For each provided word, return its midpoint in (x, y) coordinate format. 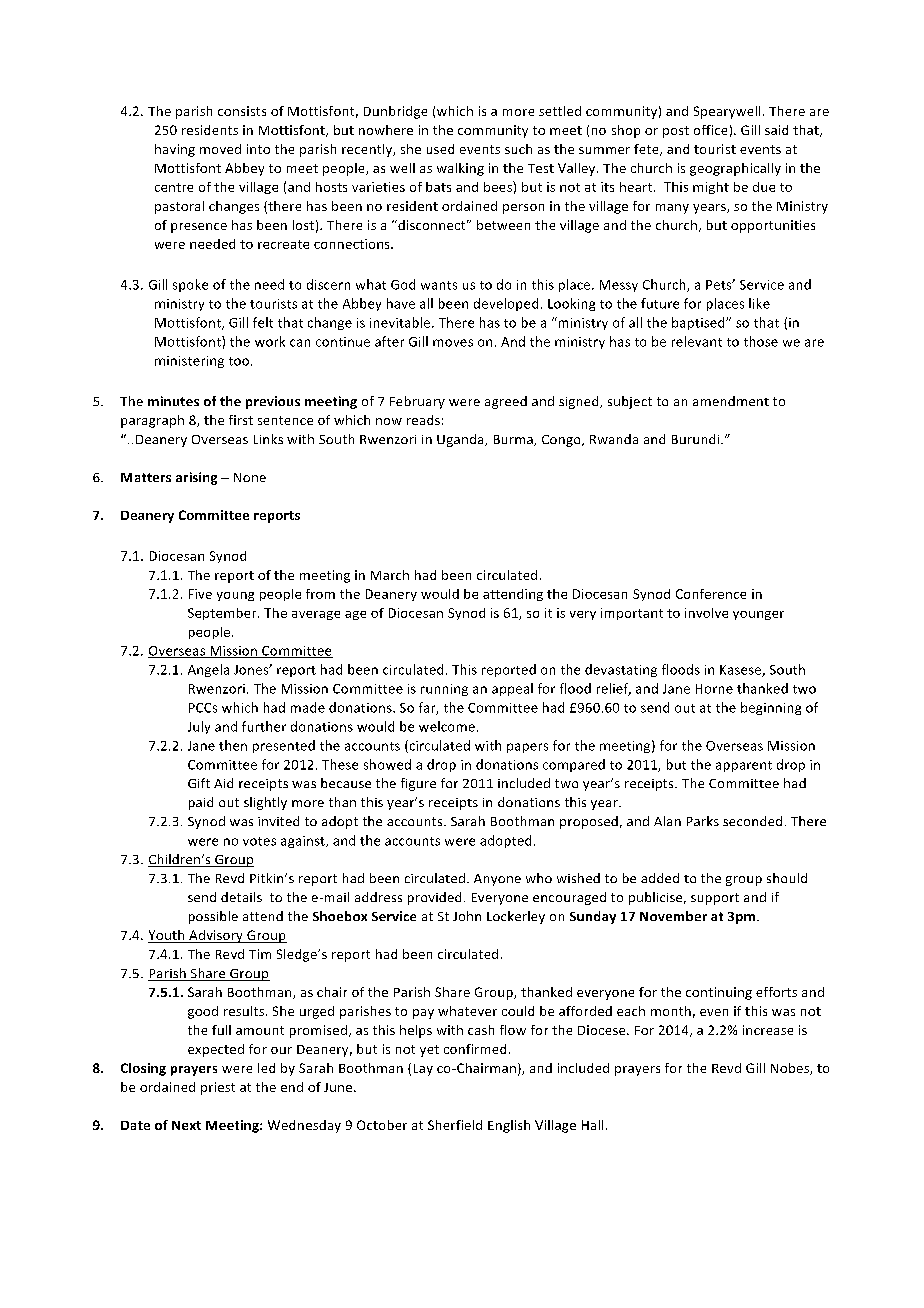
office (710, 130)
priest (218, 1088)
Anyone (497, 880)
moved (220, 149)
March (390, 575)
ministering (189, 362)
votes (259, 841)
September (223, 614)
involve (706, 613)
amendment (731, 401)
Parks (703, 821)
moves (453, 343)
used (440, 149)
